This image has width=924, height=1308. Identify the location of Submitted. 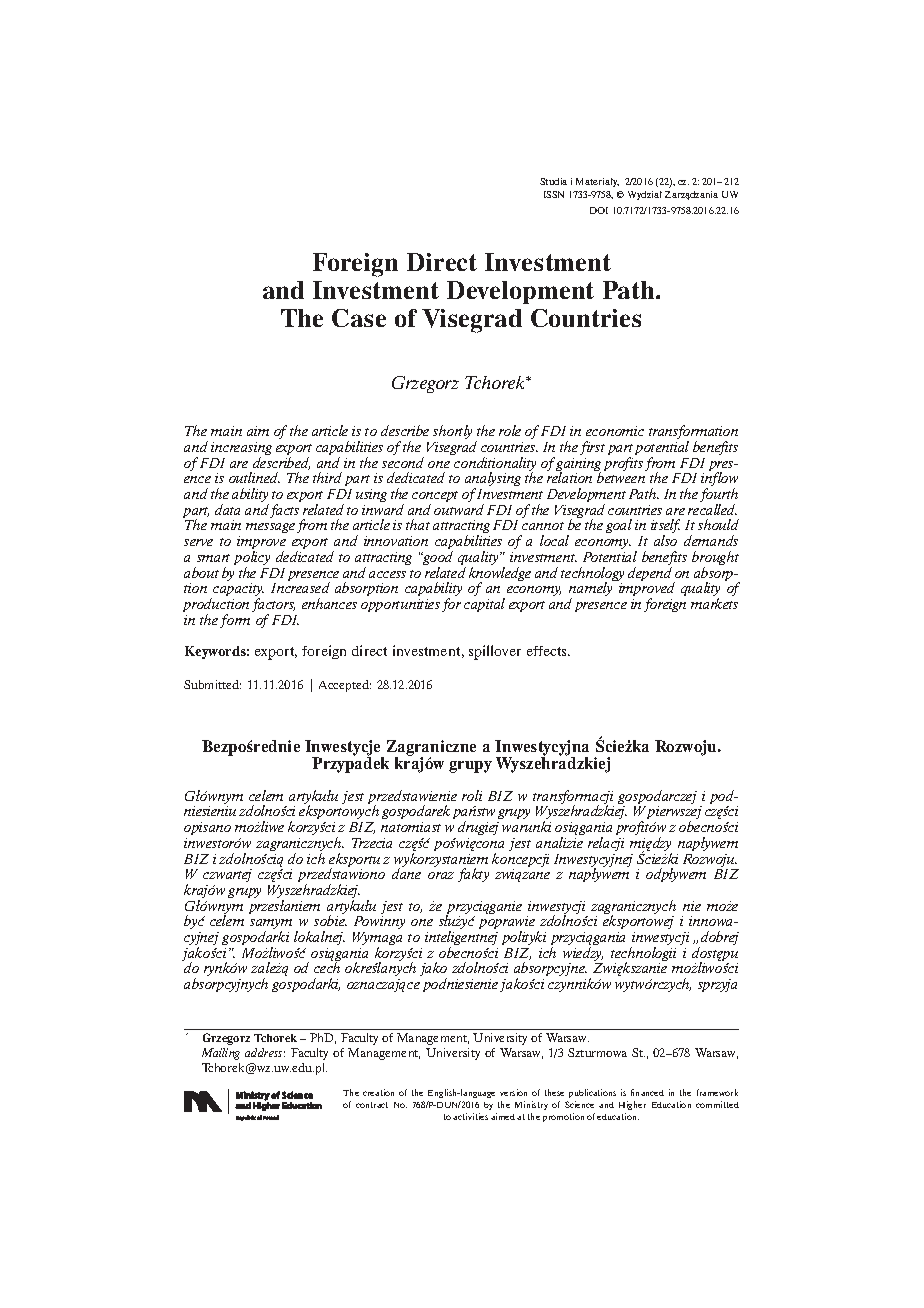
(212, 684).
